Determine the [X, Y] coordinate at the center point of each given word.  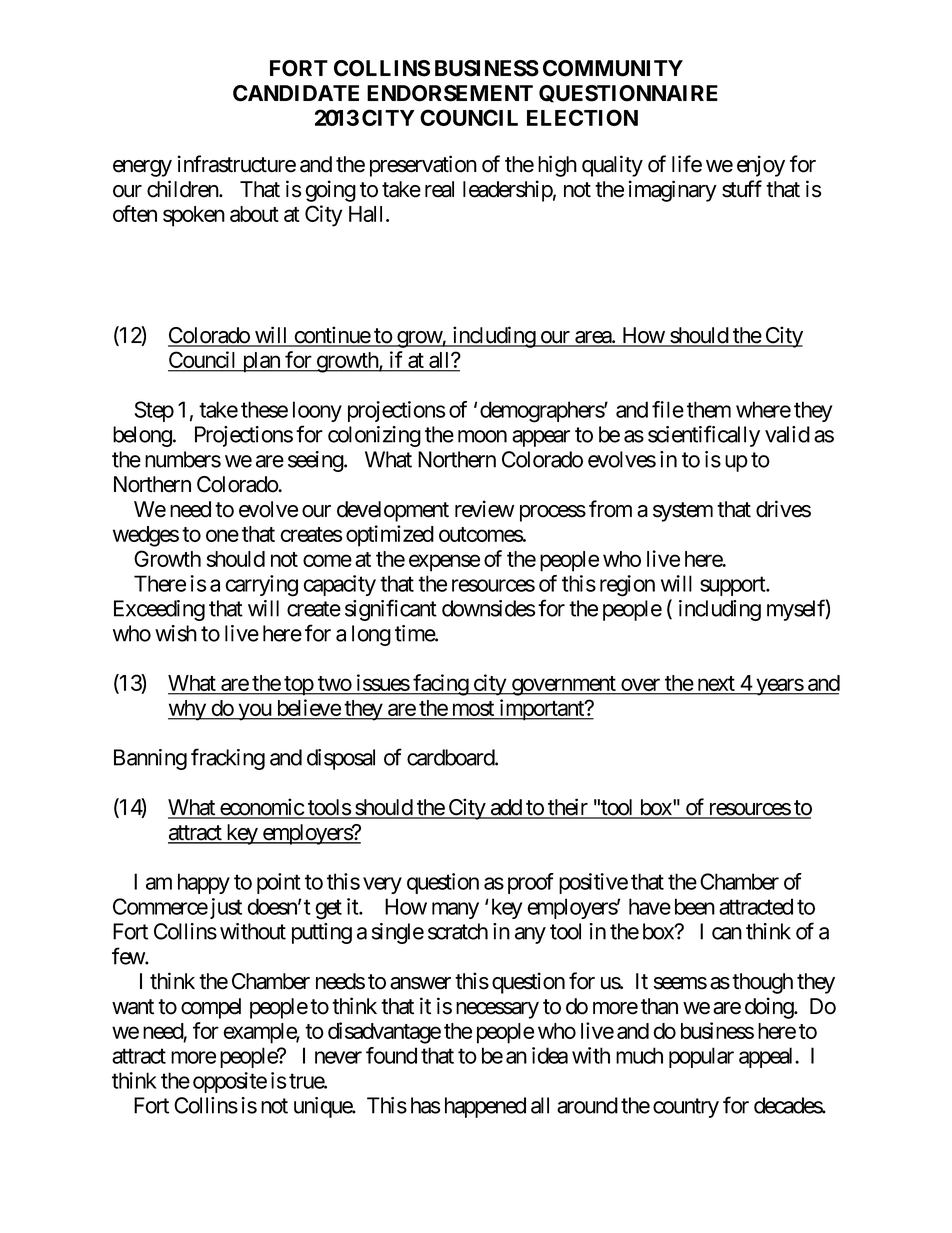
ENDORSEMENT [450, 93]
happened [485, 1107]
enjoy [761, 166]
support [733, 586]
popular [701, 1057]
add [505, 808]
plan [261, 362]
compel [211, 1008]
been [695, 906]
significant [391, 610]
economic [261, 808]
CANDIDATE [296, 93]
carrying [261, 586]
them [709, 409]
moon [482, 436]
